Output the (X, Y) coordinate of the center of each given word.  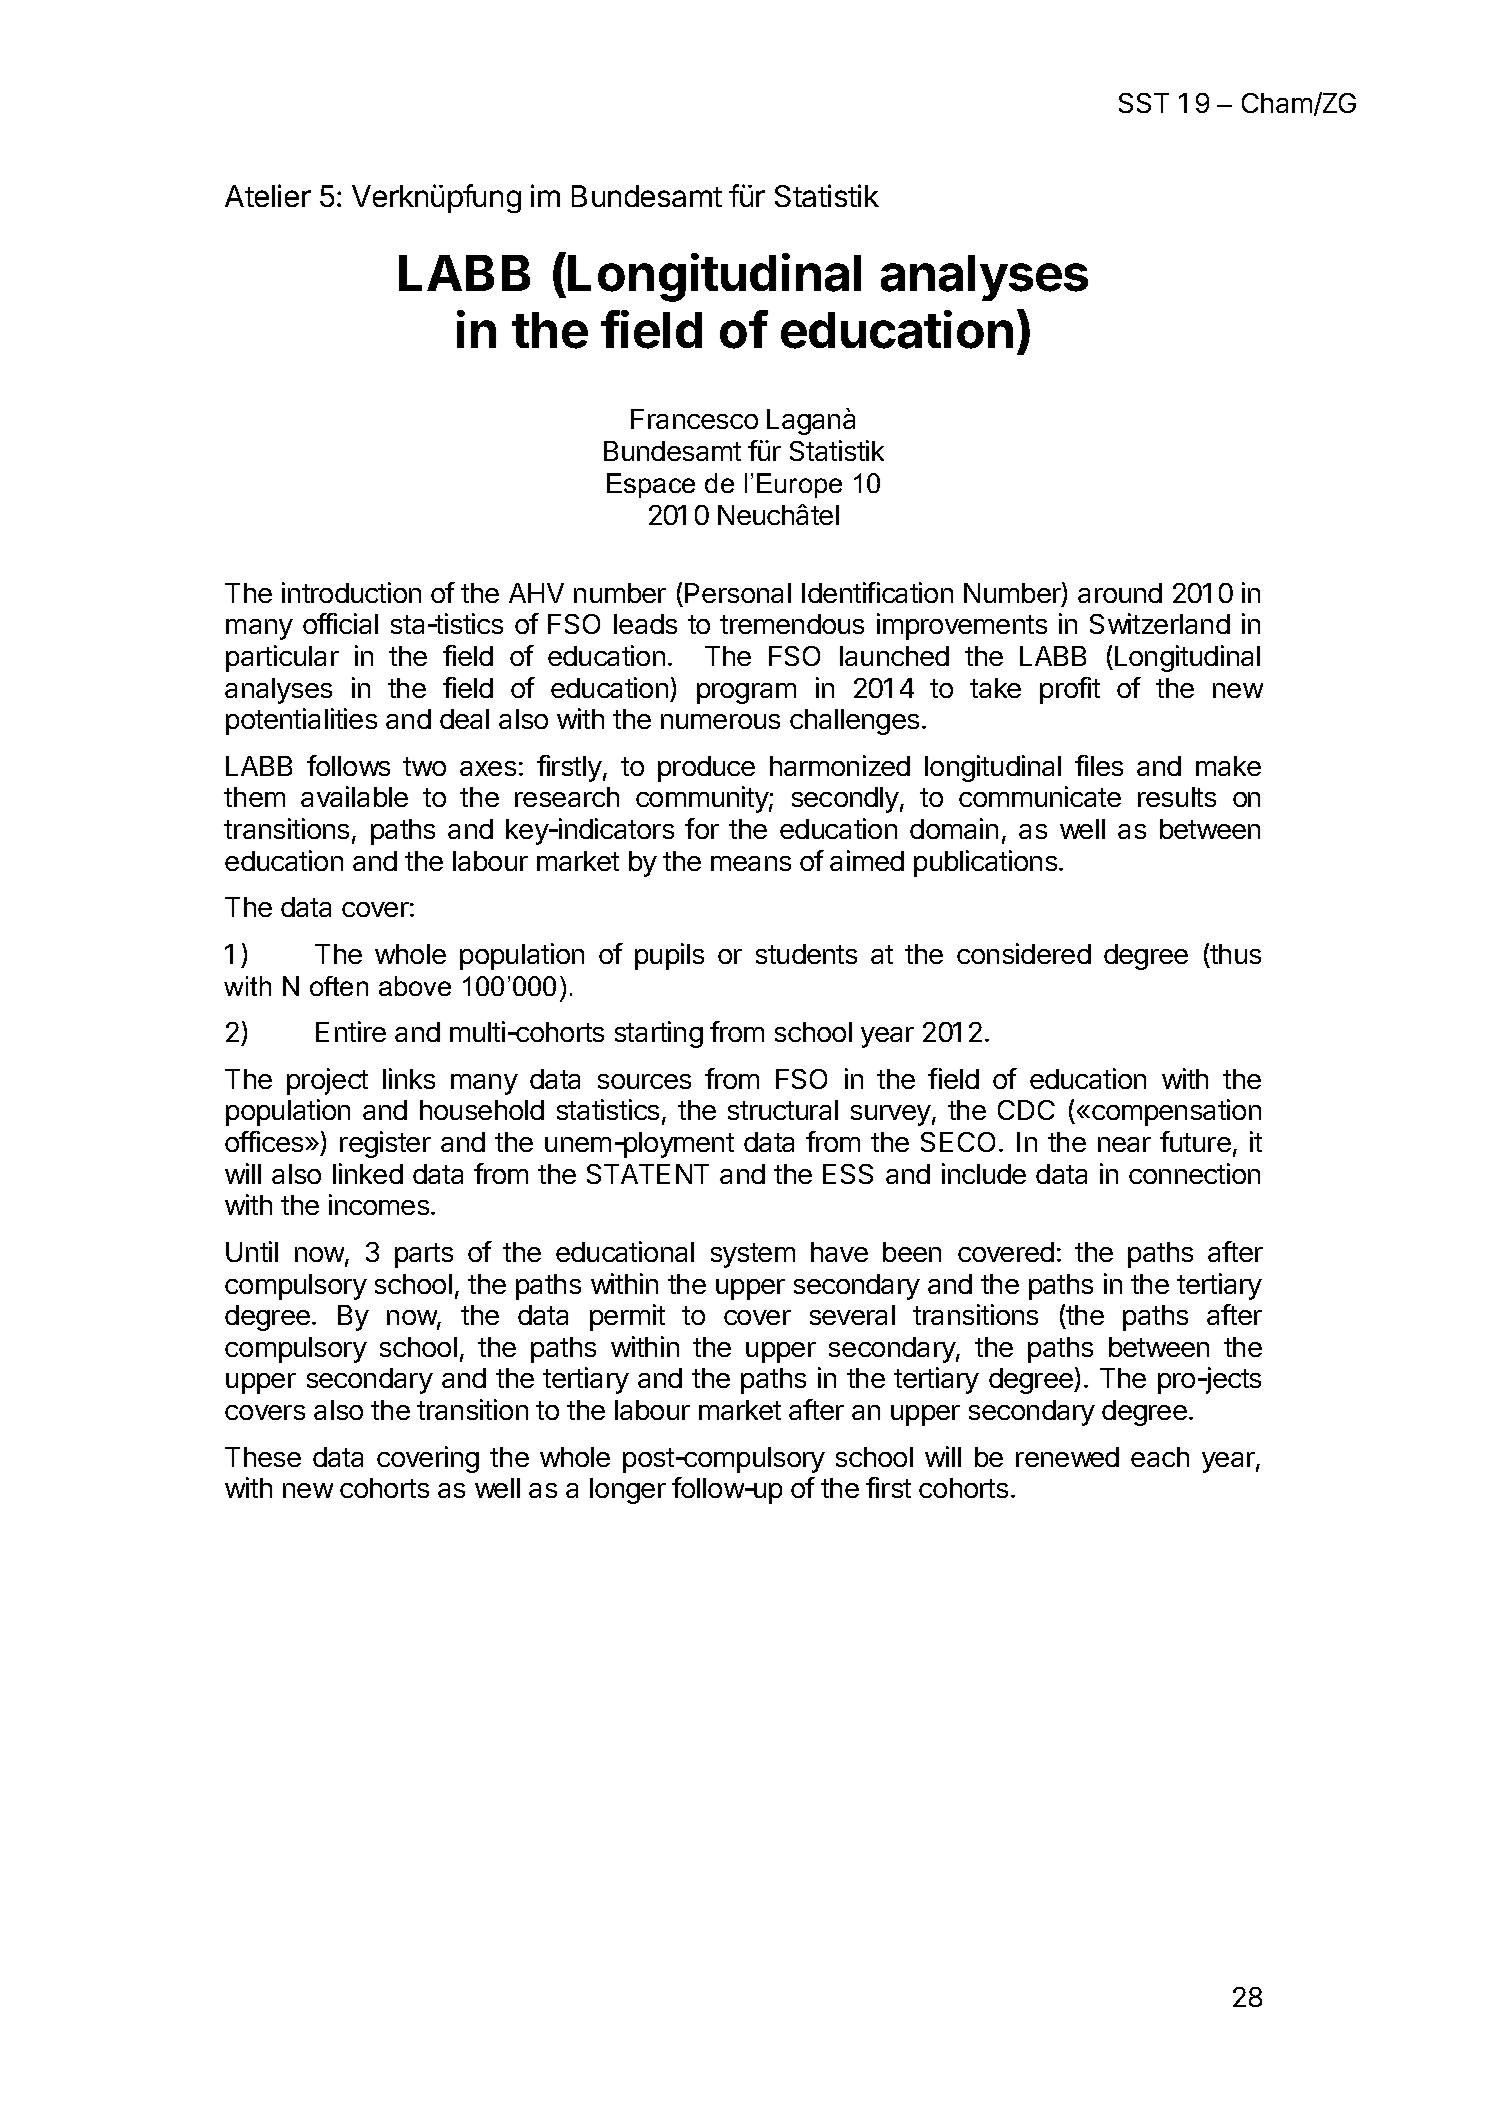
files (1099, 765)
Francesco (694, 419)
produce (706, 769)
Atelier (268, 195)
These (263, 1457)
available (354, 796)
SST (1144, 103)
